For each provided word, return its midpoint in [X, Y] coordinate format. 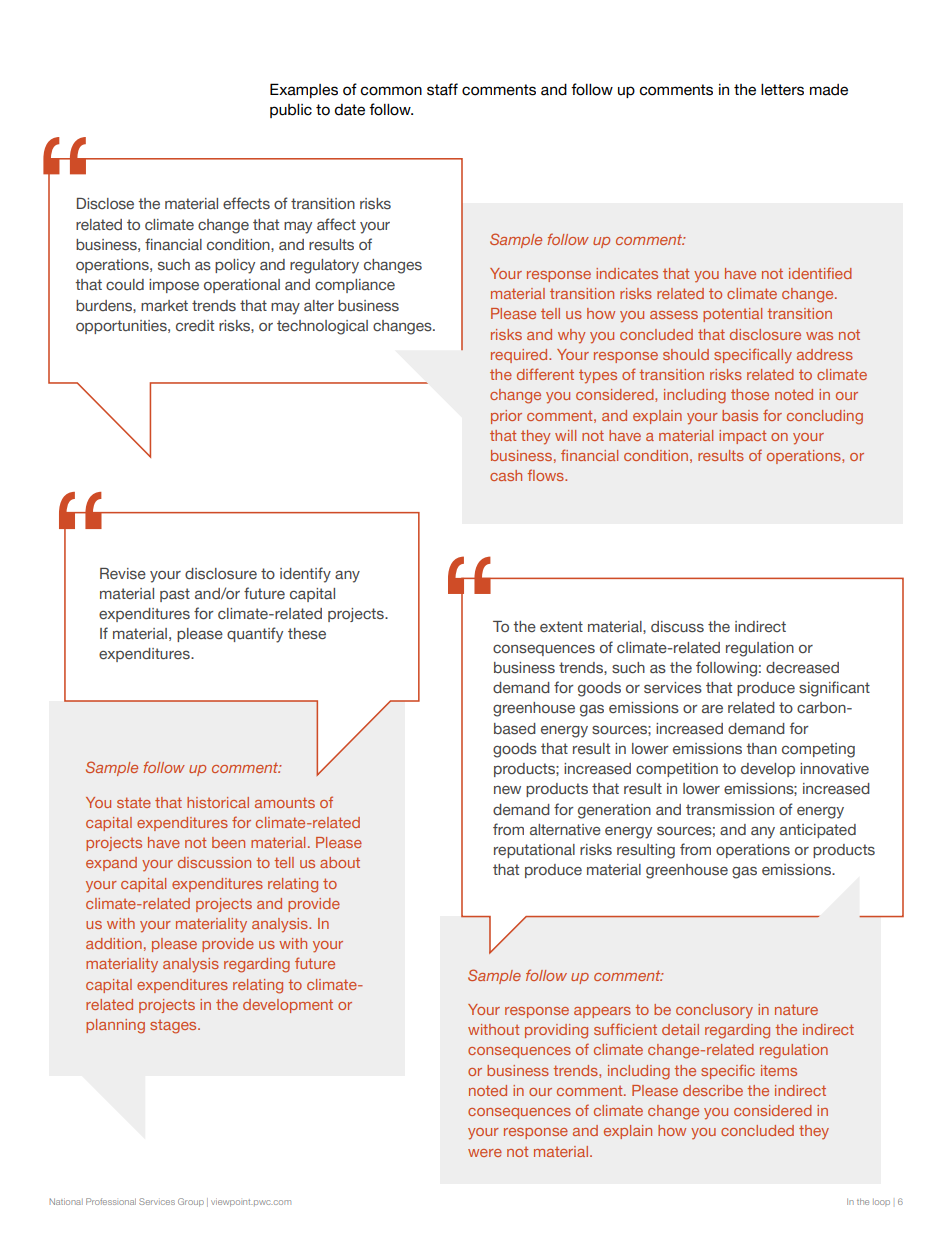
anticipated [818, 831]
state [134, 802]
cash [506, 475]
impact [742, 437]
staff [442, 89]
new [507, 790]
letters [782, 90]
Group [191, 1202]
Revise [123, 573]
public [291, 111]
